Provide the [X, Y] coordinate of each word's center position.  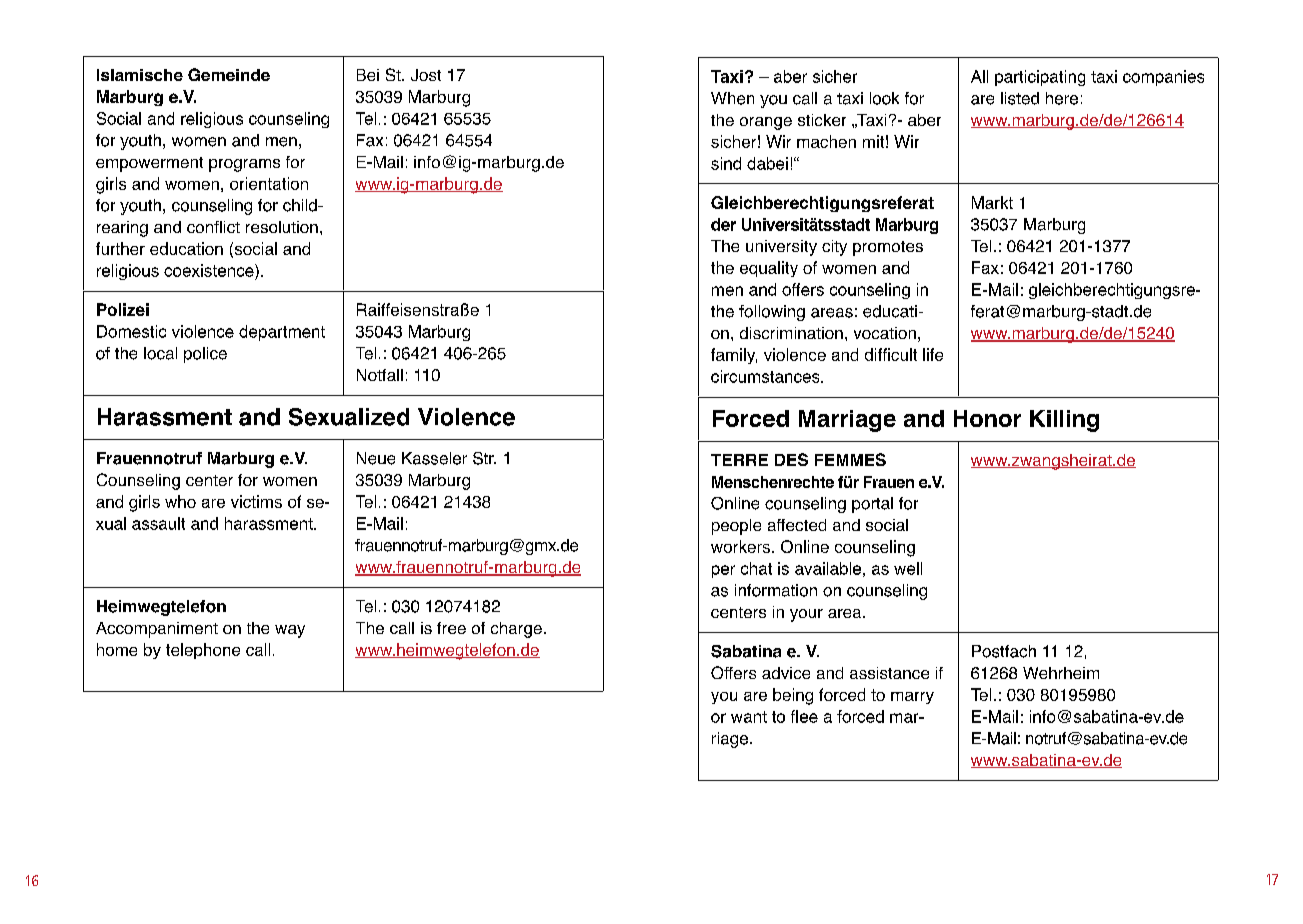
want [749, 717]
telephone [203, 651]
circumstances [766, 376]
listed [1020, 98]
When [732, 98]
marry [912, 698]
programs [244, 165]
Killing [1064, 421]
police [205, 355]
